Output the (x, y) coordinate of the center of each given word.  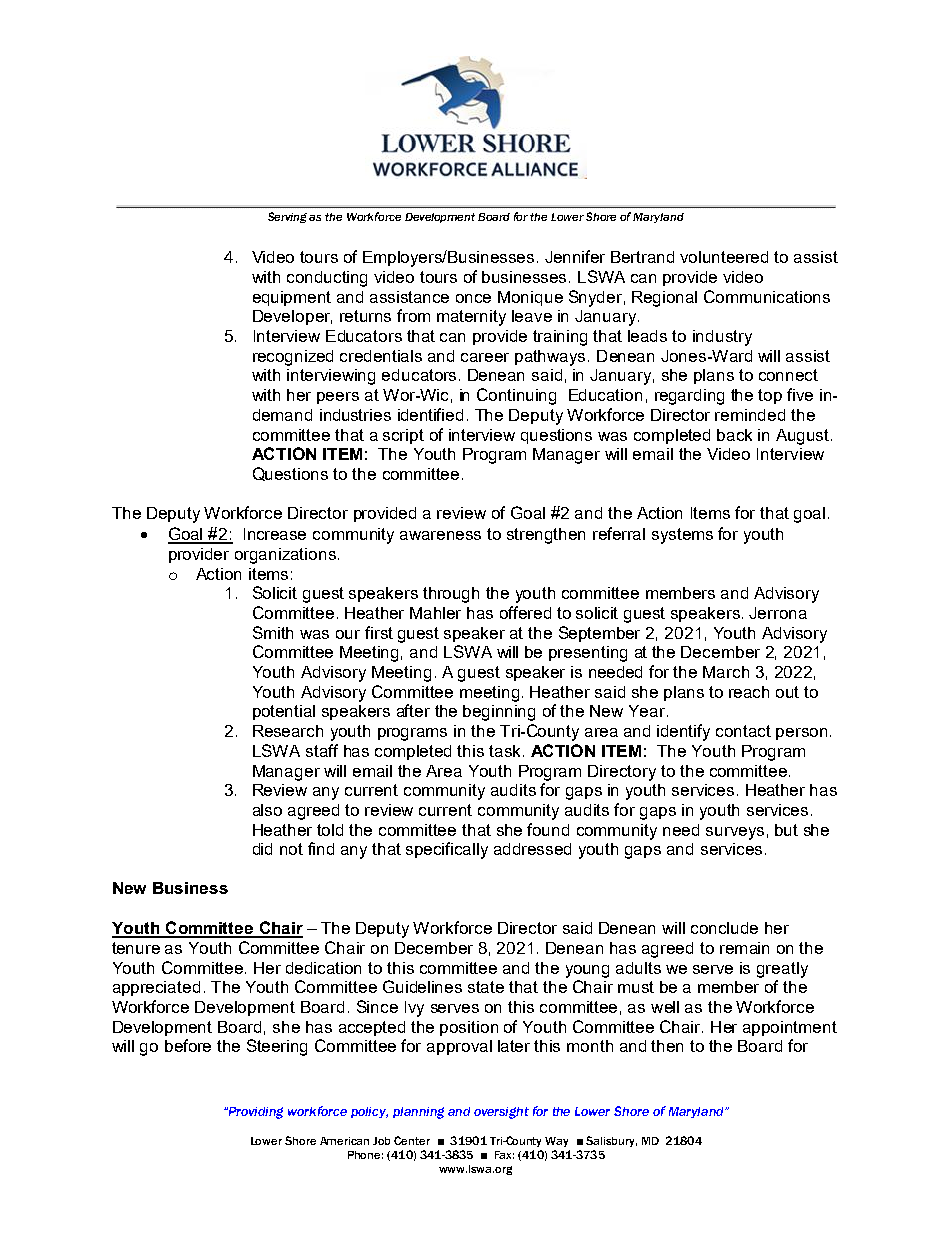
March (726, 672)
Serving (289, 217)
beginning (499, 713)
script (403, 436)
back (734, 435)
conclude (724, 928)
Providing (254, 1113)
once (473, 298)
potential (284, 712)
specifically (447, 850)
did (262, 849)
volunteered (724, 257)
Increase (275, 534)
